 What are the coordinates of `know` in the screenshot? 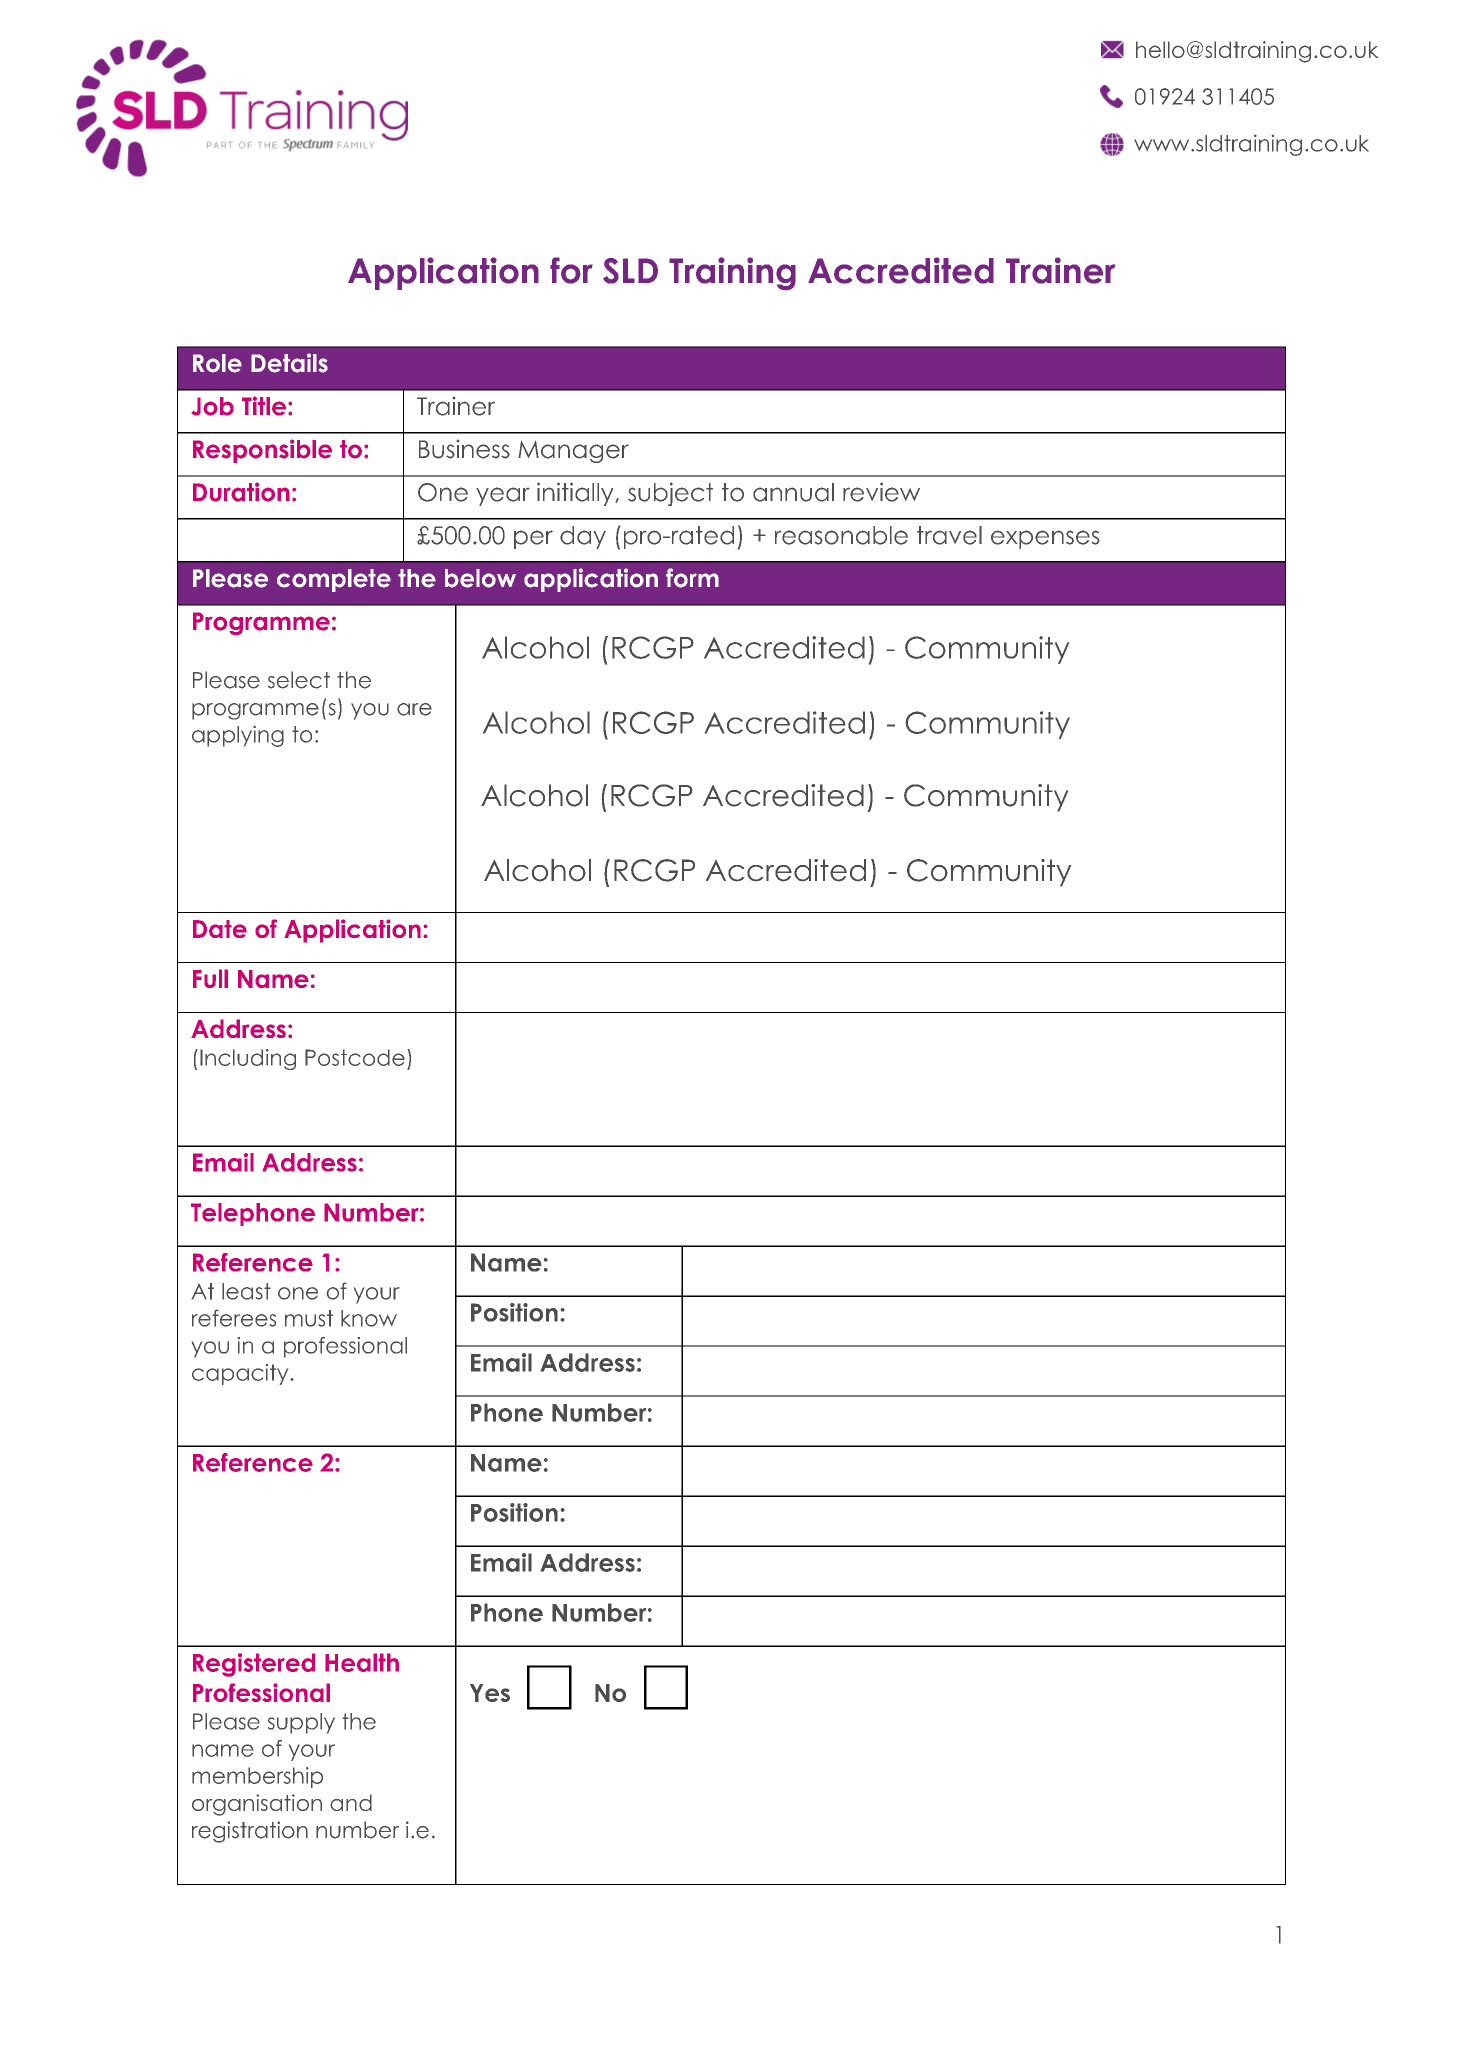 It's located at (369, 1318).
